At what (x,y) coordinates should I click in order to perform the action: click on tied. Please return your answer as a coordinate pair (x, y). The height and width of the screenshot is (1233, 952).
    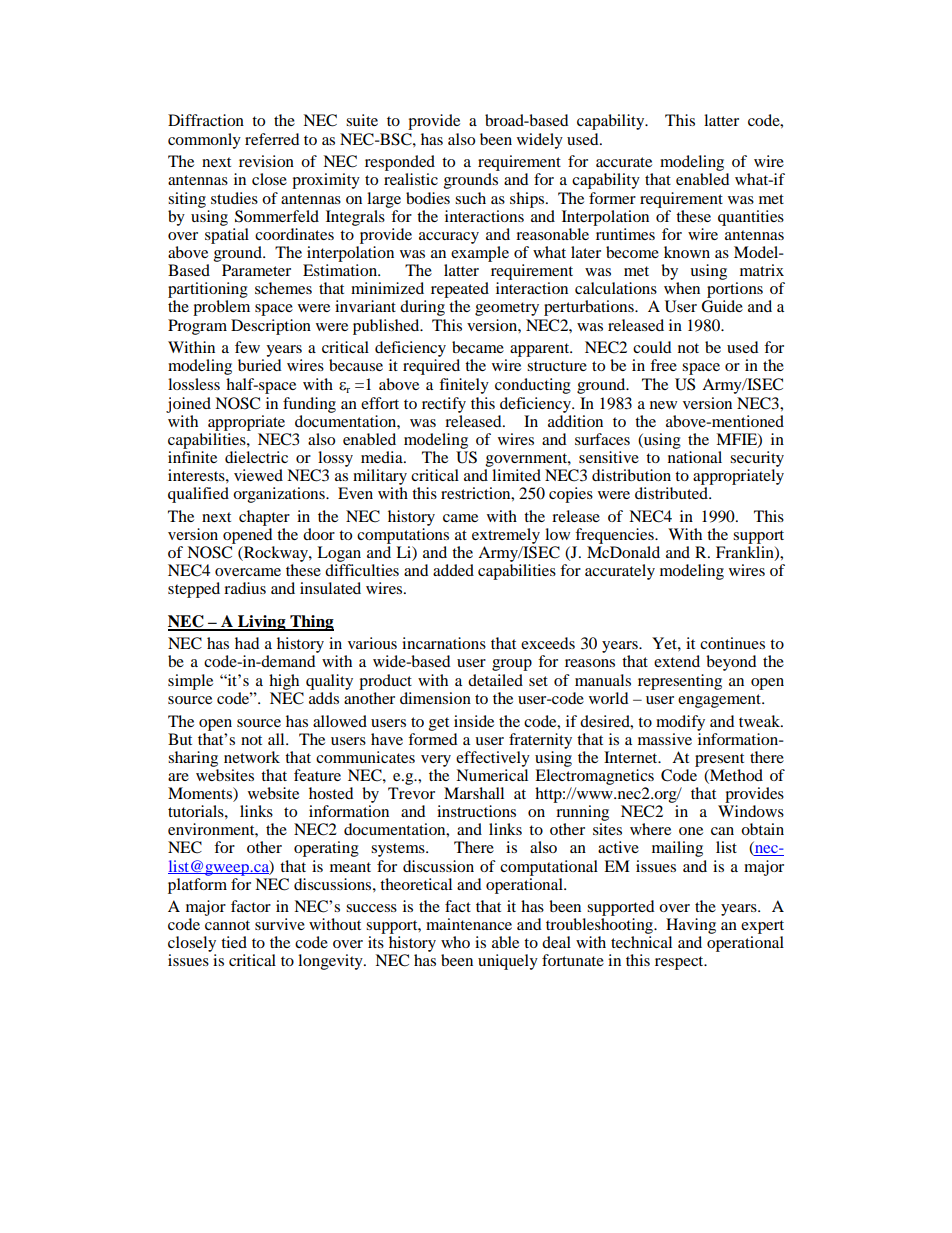
    Looking at the image, I should click on (234, 942).
